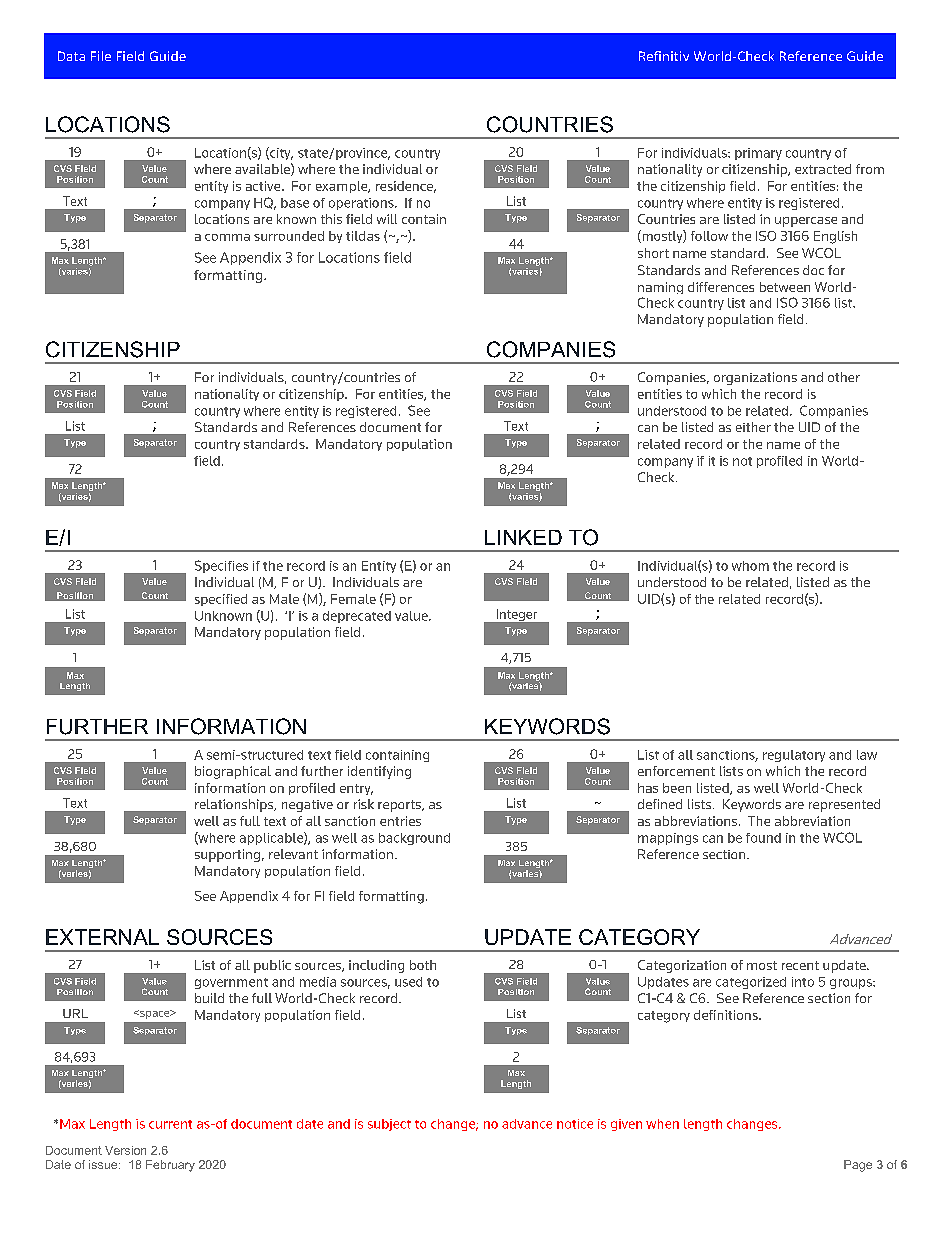  I want to click on Specifies, so click(221, 566).
